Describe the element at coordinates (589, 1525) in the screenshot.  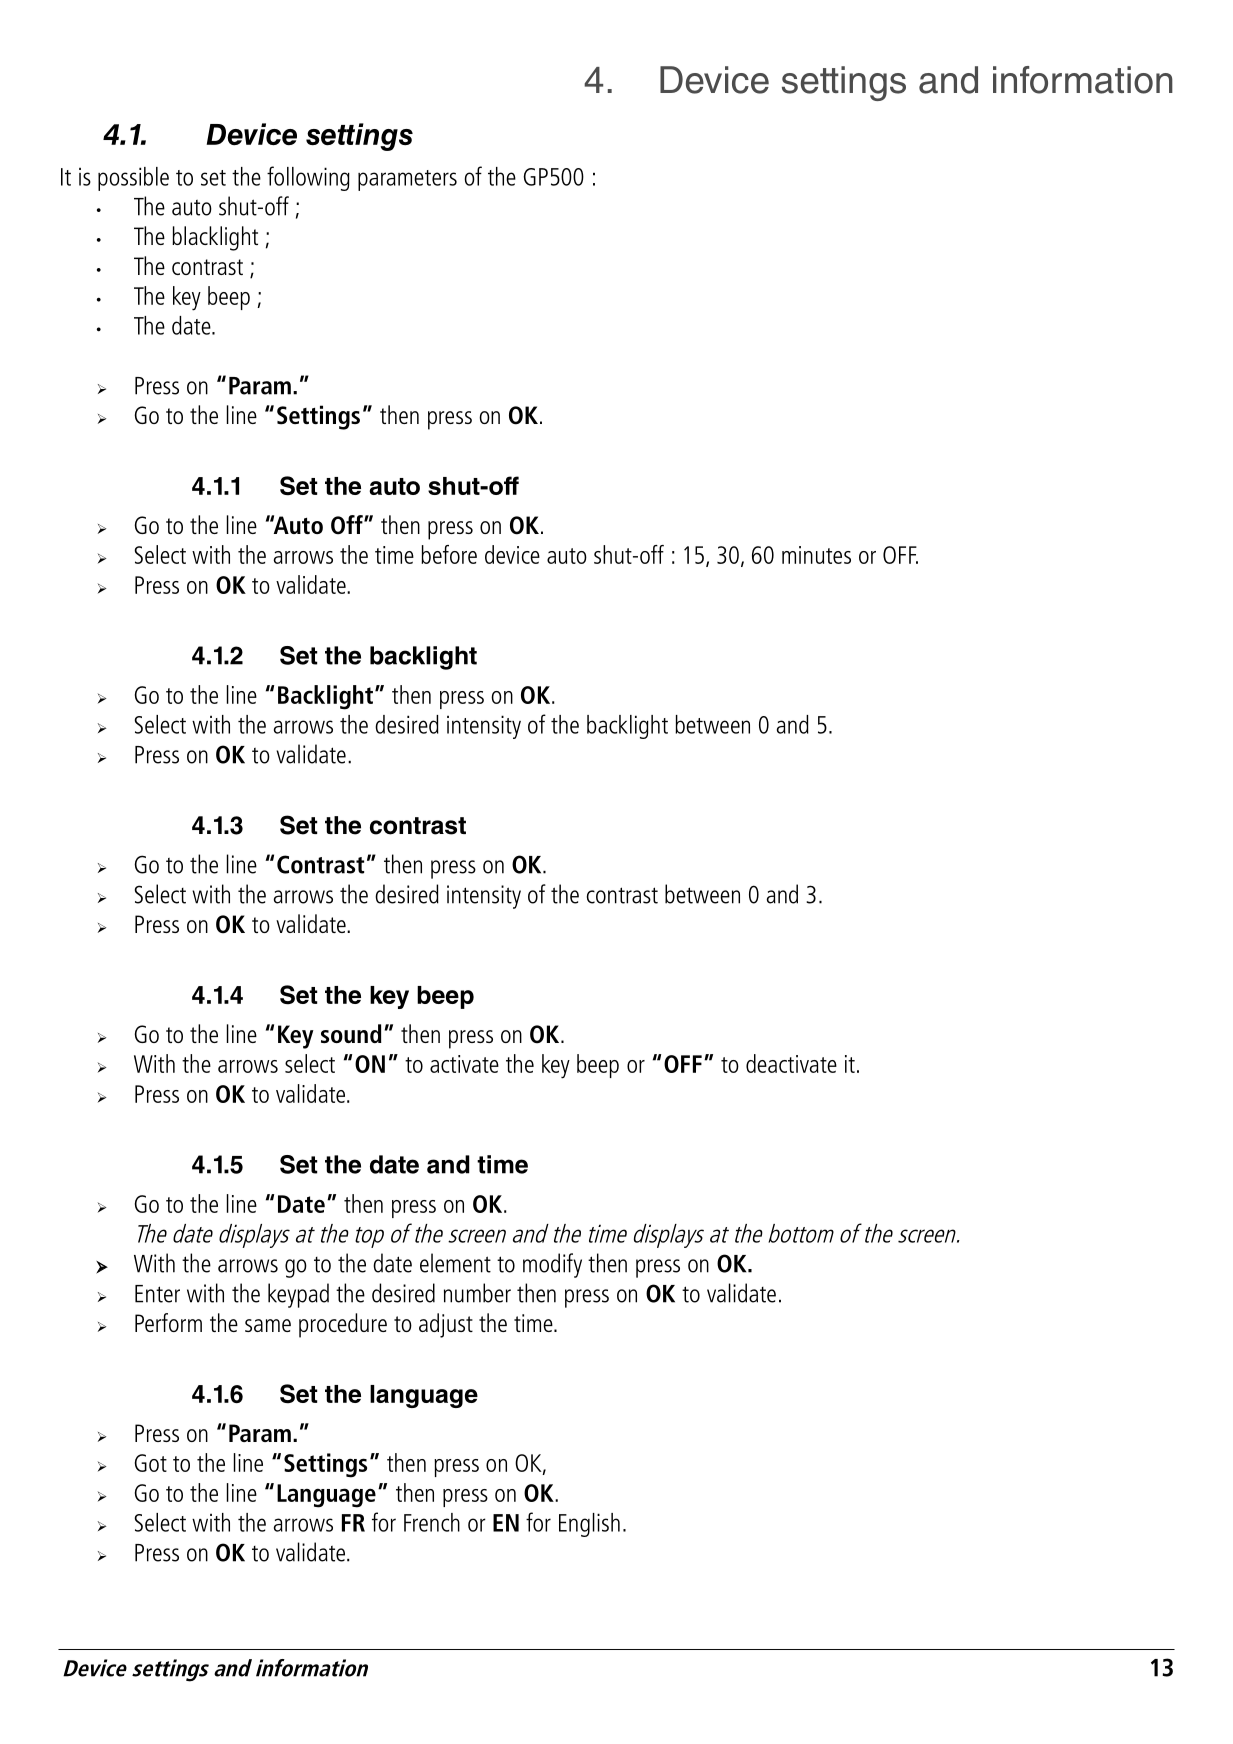
I see `English` at that location.
